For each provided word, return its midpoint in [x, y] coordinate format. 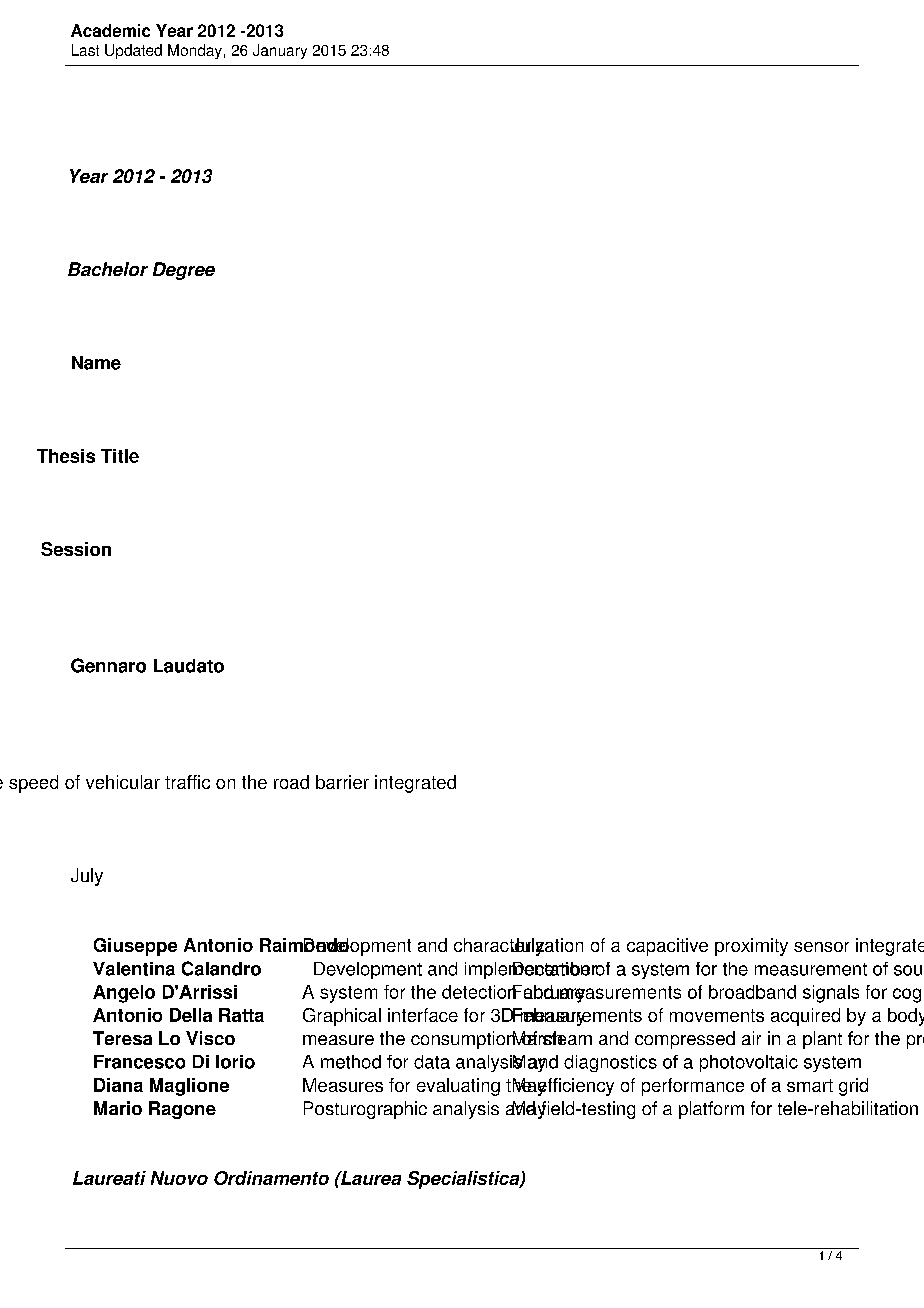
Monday [195, 51]
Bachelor [108, 269]
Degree [184, 271]
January [280, 51]
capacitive [667, 947]
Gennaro [108, 665]
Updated [133, 51]
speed [33, 784]
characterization [518, 946]
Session [76, 549]
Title [120, 456]
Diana [118, 1085]
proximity [751, 947]
